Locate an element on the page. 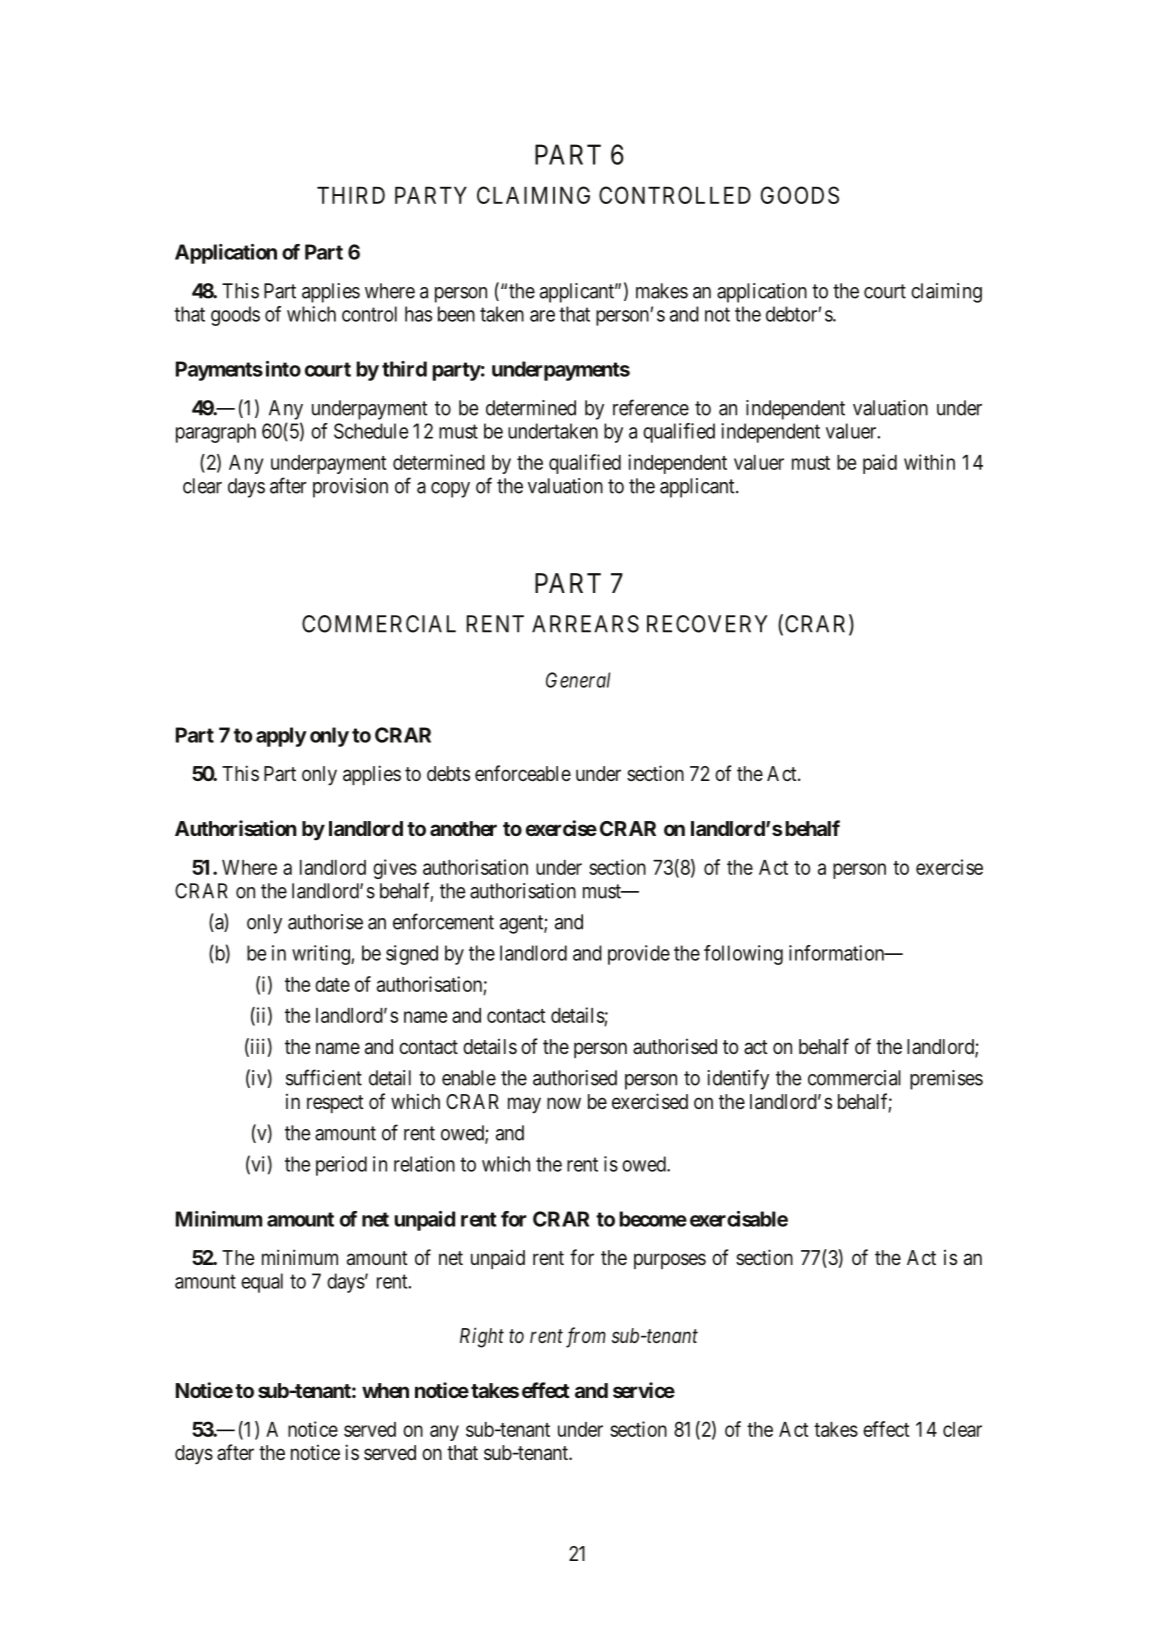  are is located at coordinates (542, 316).
